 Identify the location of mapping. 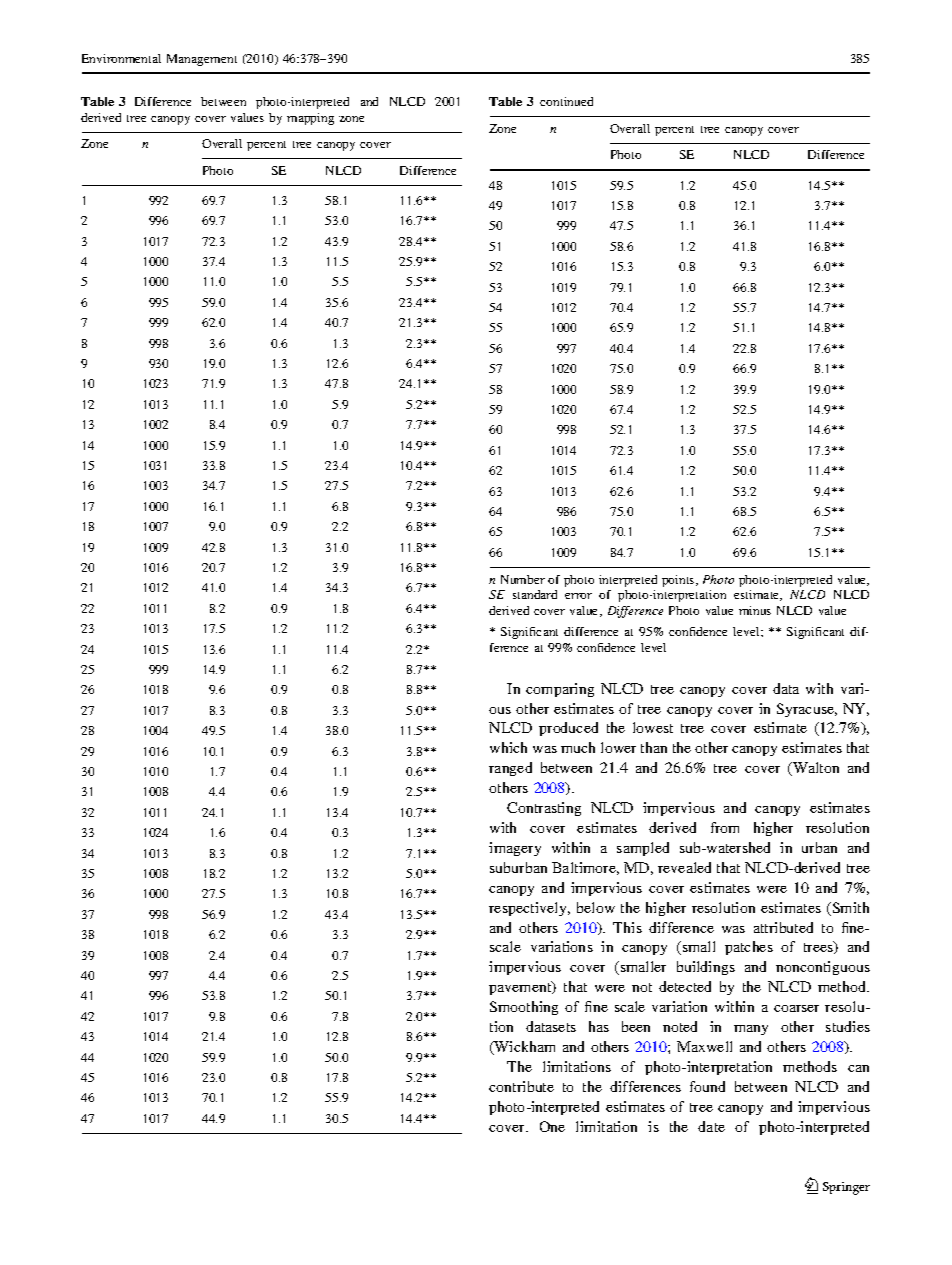
(310, 119).
